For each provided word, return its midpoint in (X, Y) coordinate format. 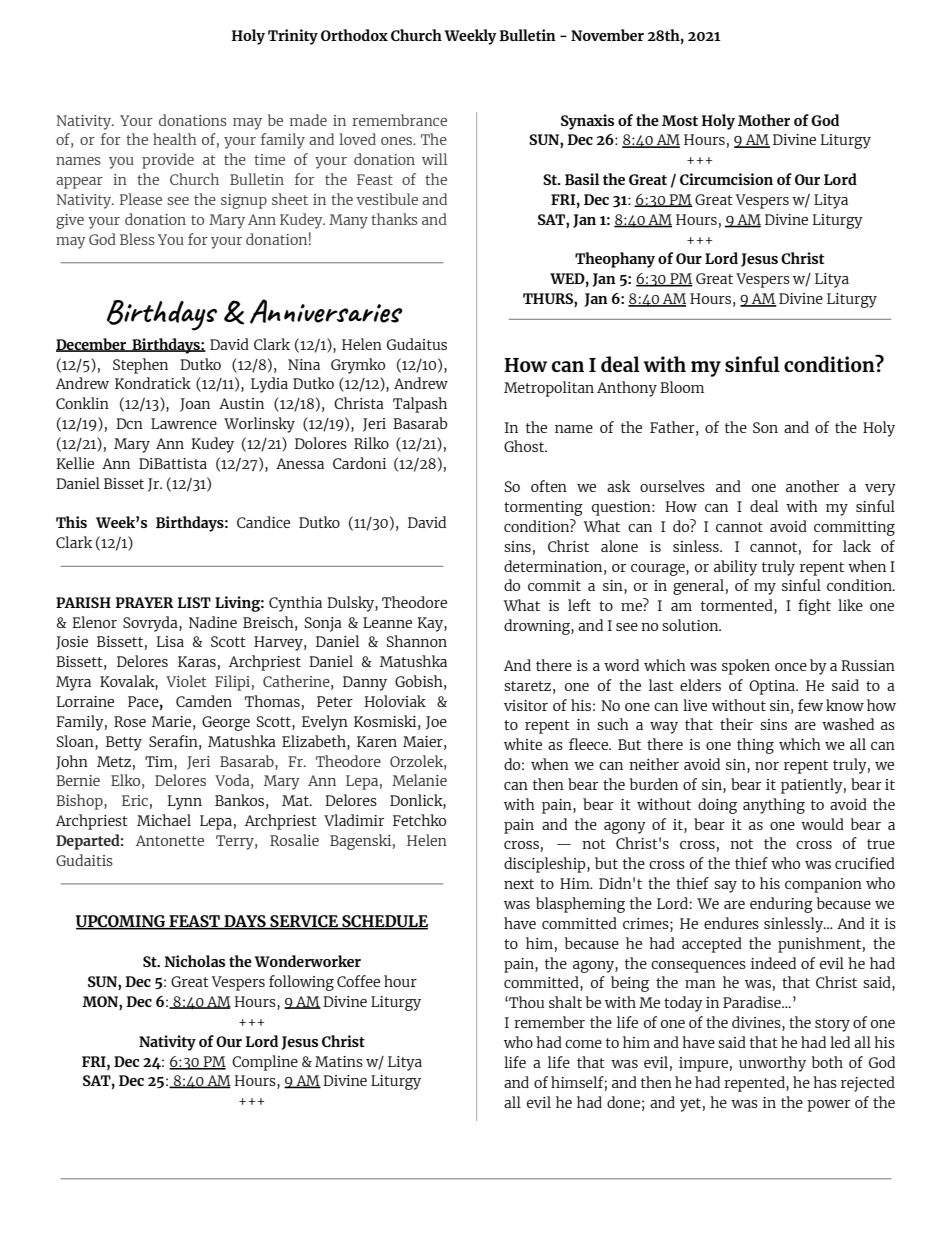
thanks (394, 219)
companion (823, 885)
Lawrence (184, 423)
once (791, 667)
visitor (526, 705)
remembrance (399, 120)
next (519, 884)
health (175, 139)
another (812, 486)
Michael (164, 820)
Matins (339, 1061)
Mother (764, 120)
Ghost (525, 446)
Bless (137, 239)
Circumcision (726, 179)
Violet (186, 681)
